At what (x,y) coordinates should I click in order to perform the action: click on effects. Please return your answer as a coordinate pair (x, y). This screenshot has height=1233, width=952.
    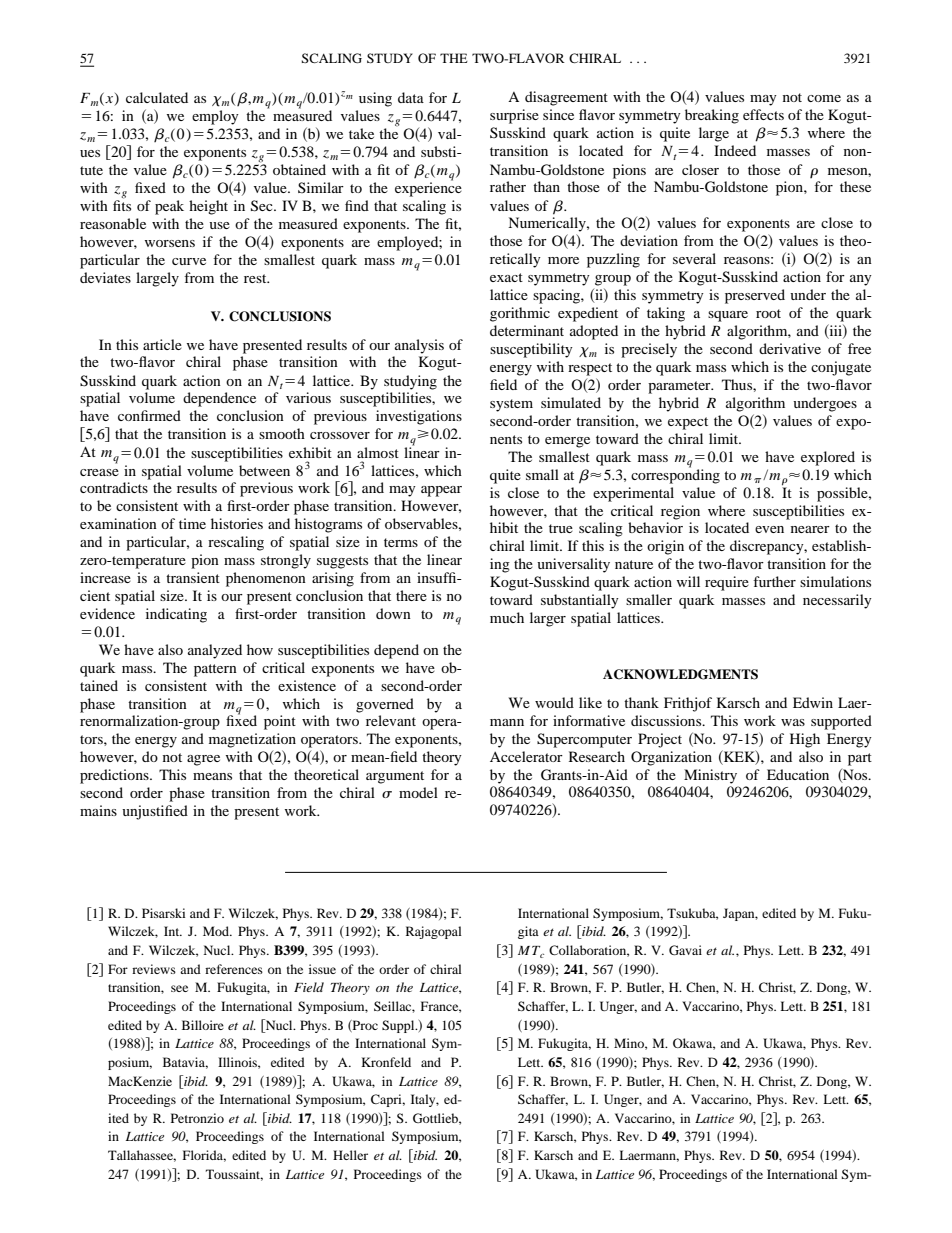
    Looking at the image, I should click on (763, 114).
